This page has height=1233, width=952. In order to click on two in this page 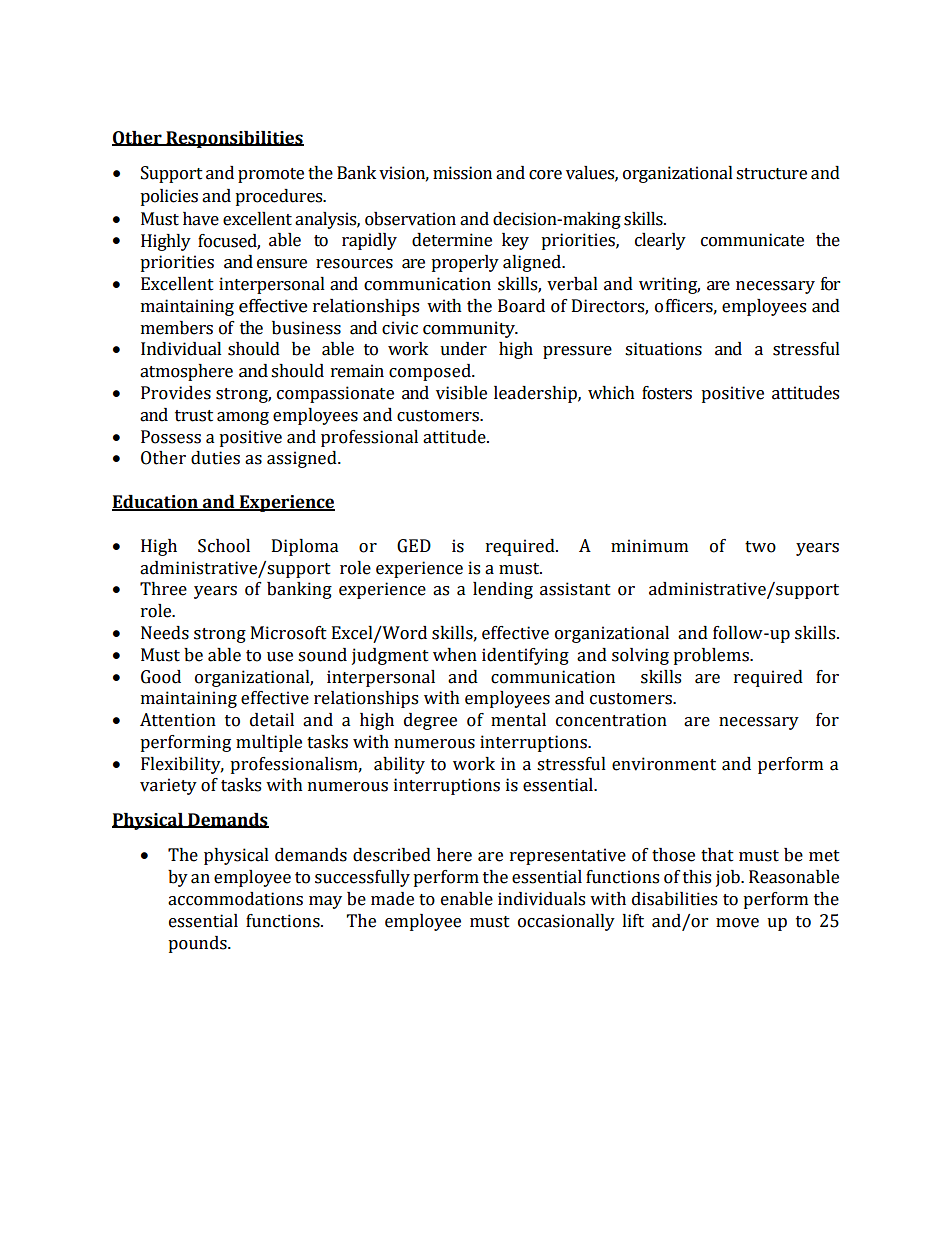, I will do `click(760, 547)`.
